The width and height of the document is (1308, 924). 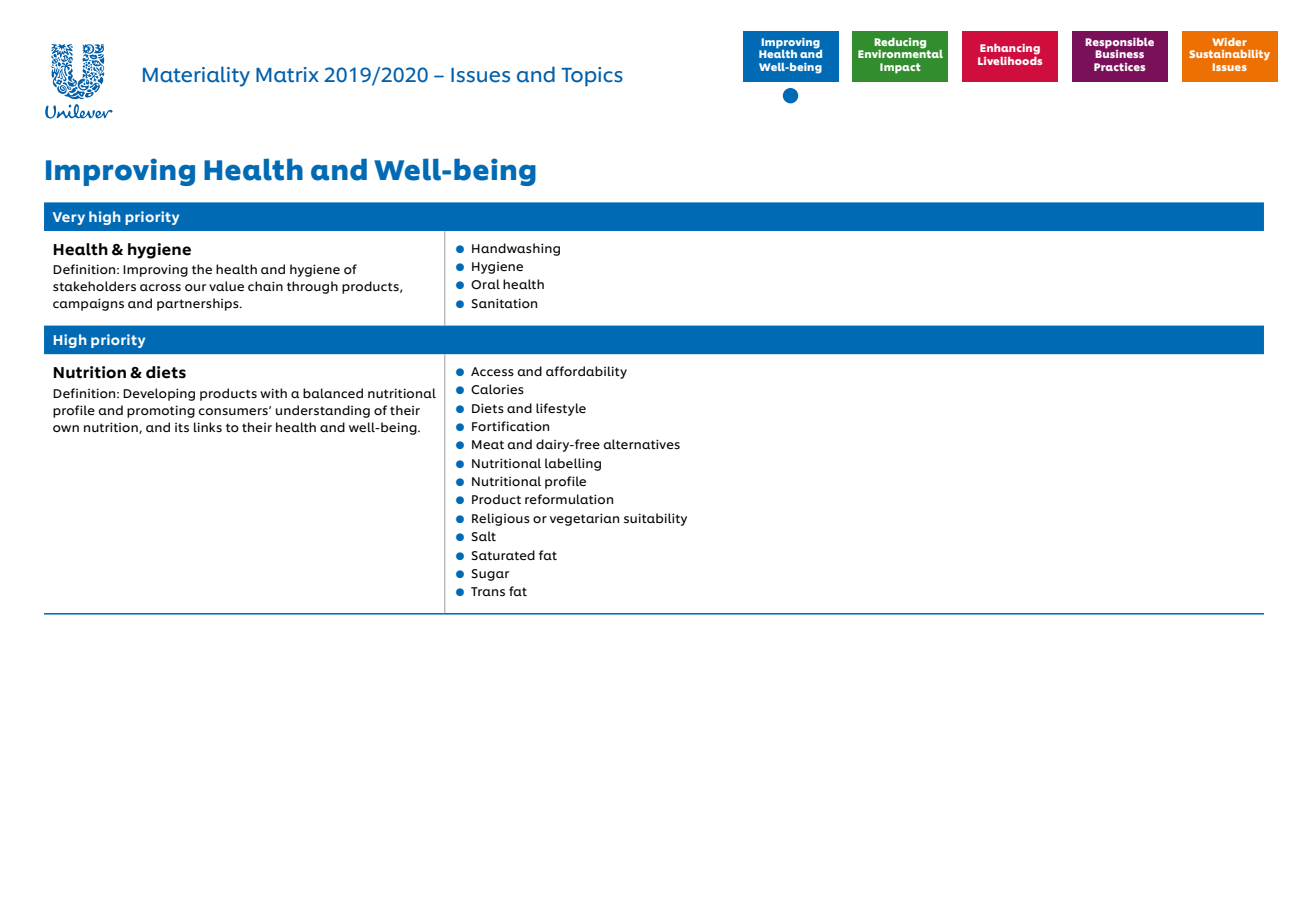 What do you see at coordinates (586, 372) in the document?
I see `affordability` at bounding box center [586, 372].
